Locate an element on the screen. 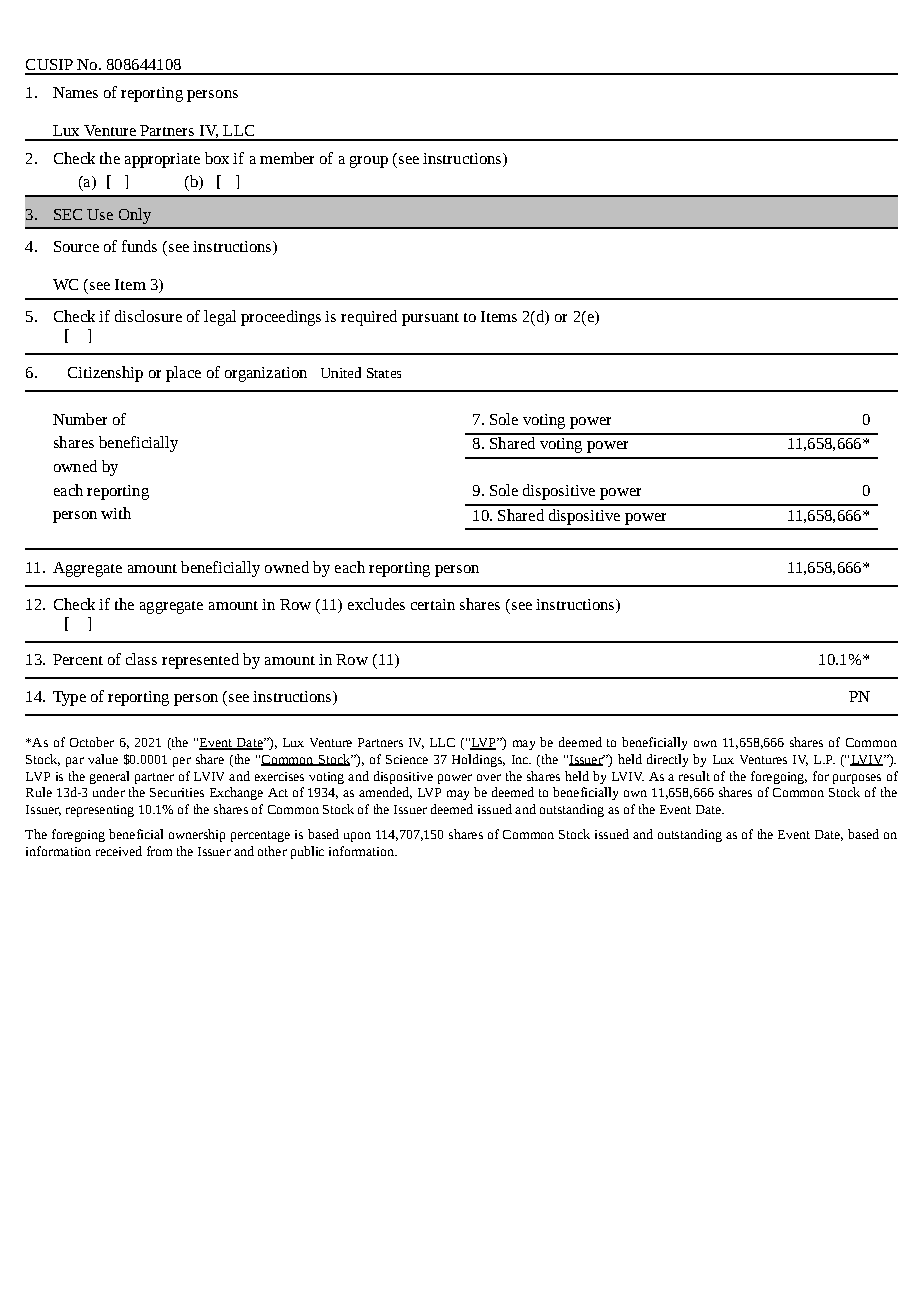 The image size is (924, 1308). Names is located at coordinates (75, 92).
